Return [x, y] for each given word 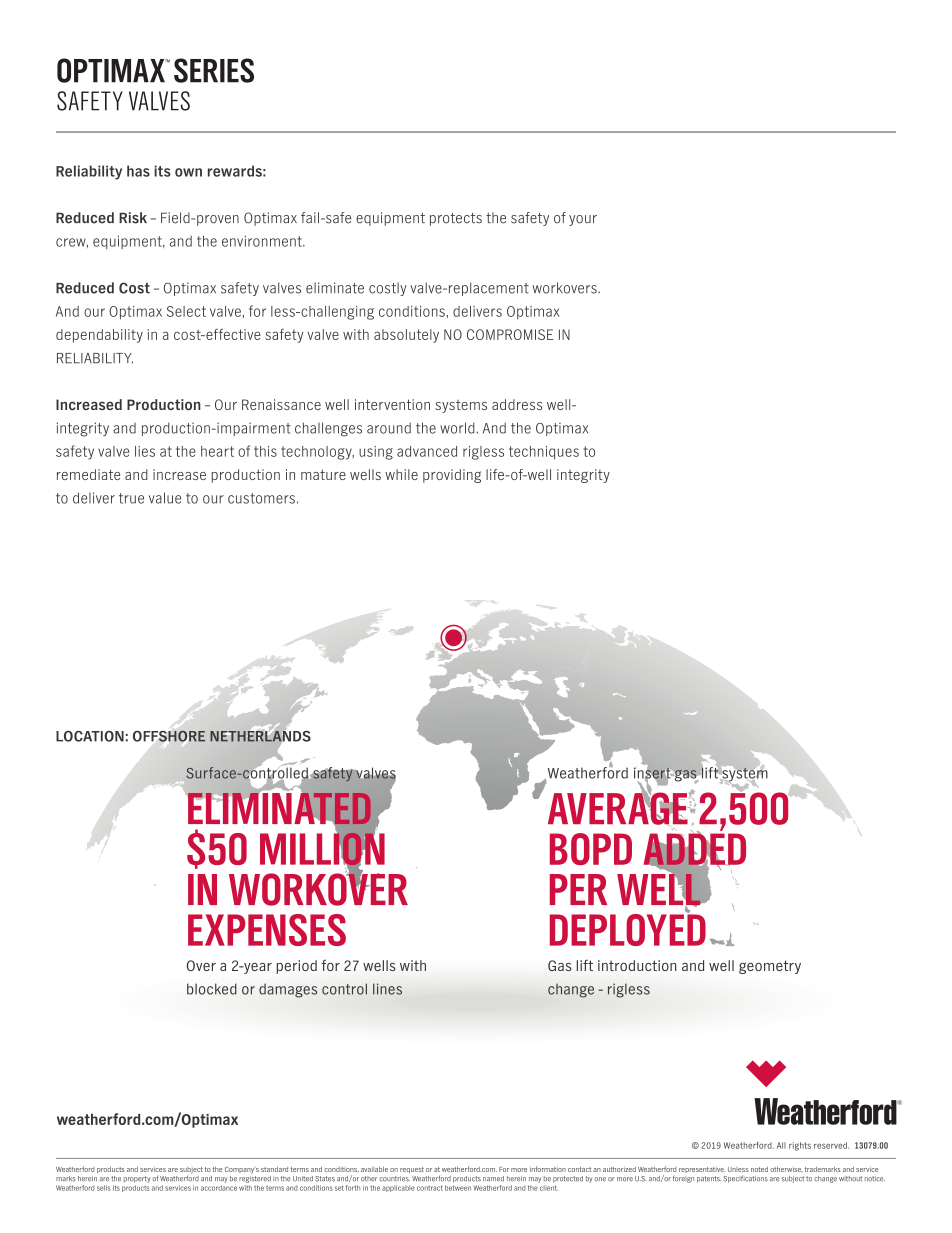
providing [452, 476]
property [137, 1179]
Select [186, 311]
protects [456, 219]
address [517, 404]
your [583, 220]
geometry [770, 967]
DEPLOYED [628, 928]
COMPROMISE [510, 334]
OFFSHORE [169, 736]
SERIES [214, 70]
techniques [544, 453]
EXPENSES [267, 930]
